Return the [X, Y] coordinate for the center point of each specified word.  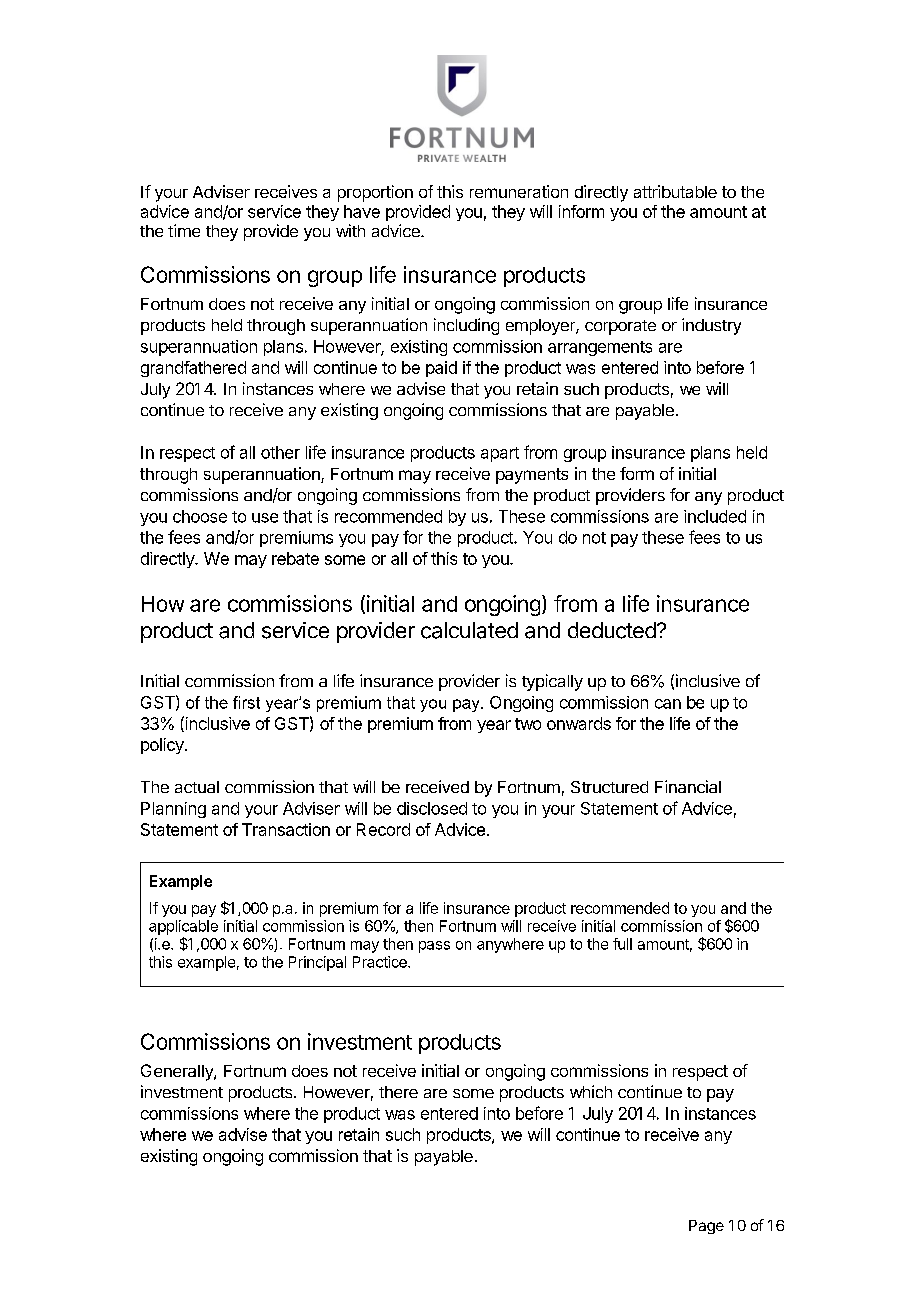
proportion [375, 193]
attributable [675, 191]
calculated [469, 630]
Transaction [286, 829]
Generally [178, 1072]
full [622, 944]
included [715, 516]
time [184, 230]
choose [200, 516]
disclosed [432, 808]
